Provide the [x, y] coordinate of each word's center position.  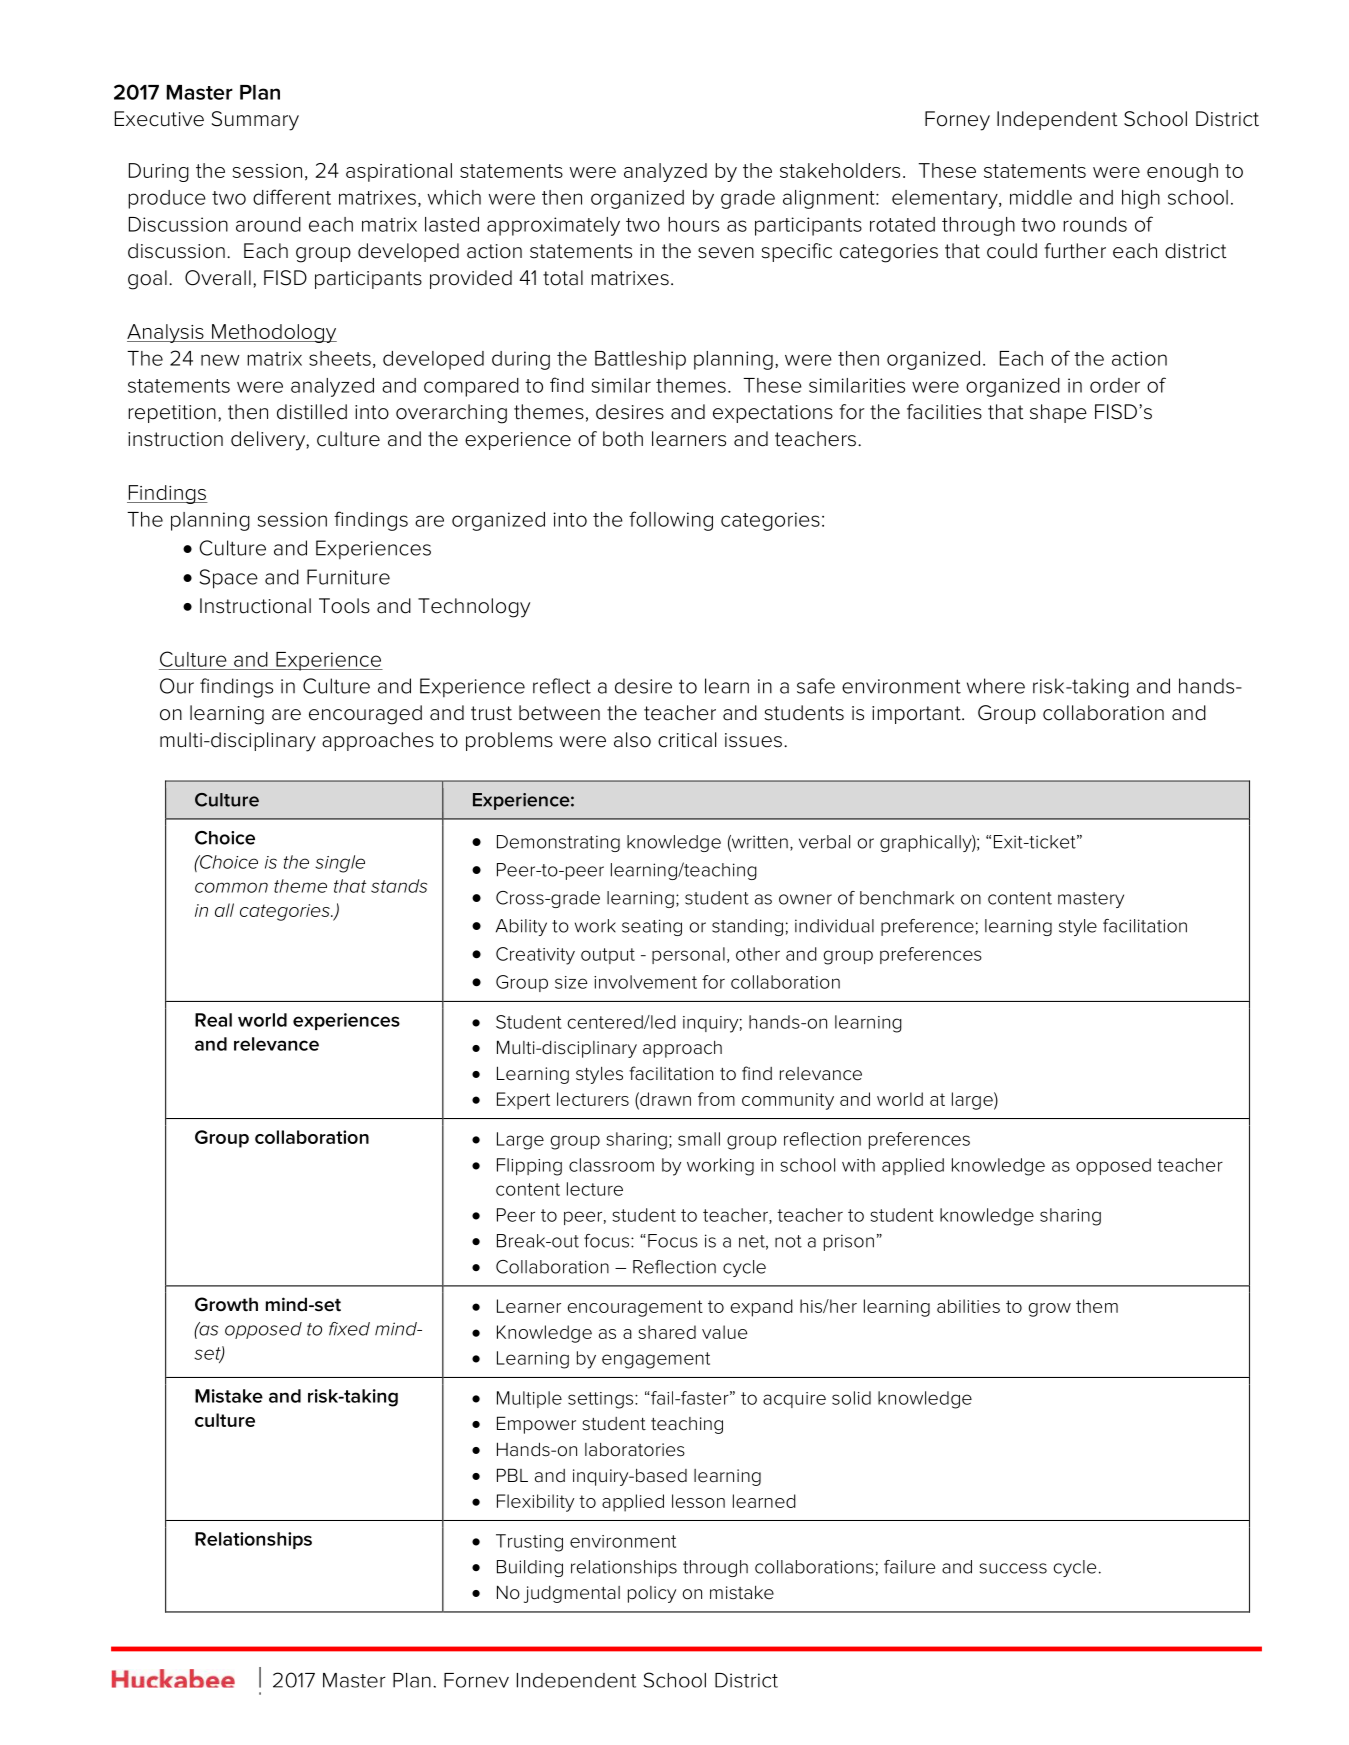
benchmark [907, 898]
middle [1041, 197]
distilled [312, 412]
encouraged [365, 715]
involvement [645, 982]
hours [693, 224]
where [996, 686]
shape [1058, 413]
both [623, 439]
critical [687, 740]
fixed [349, 1329]
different [292, 197]
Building [530, 1568]
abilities [968, 1306]
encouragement [635, 1308]
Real [213, 1020]
